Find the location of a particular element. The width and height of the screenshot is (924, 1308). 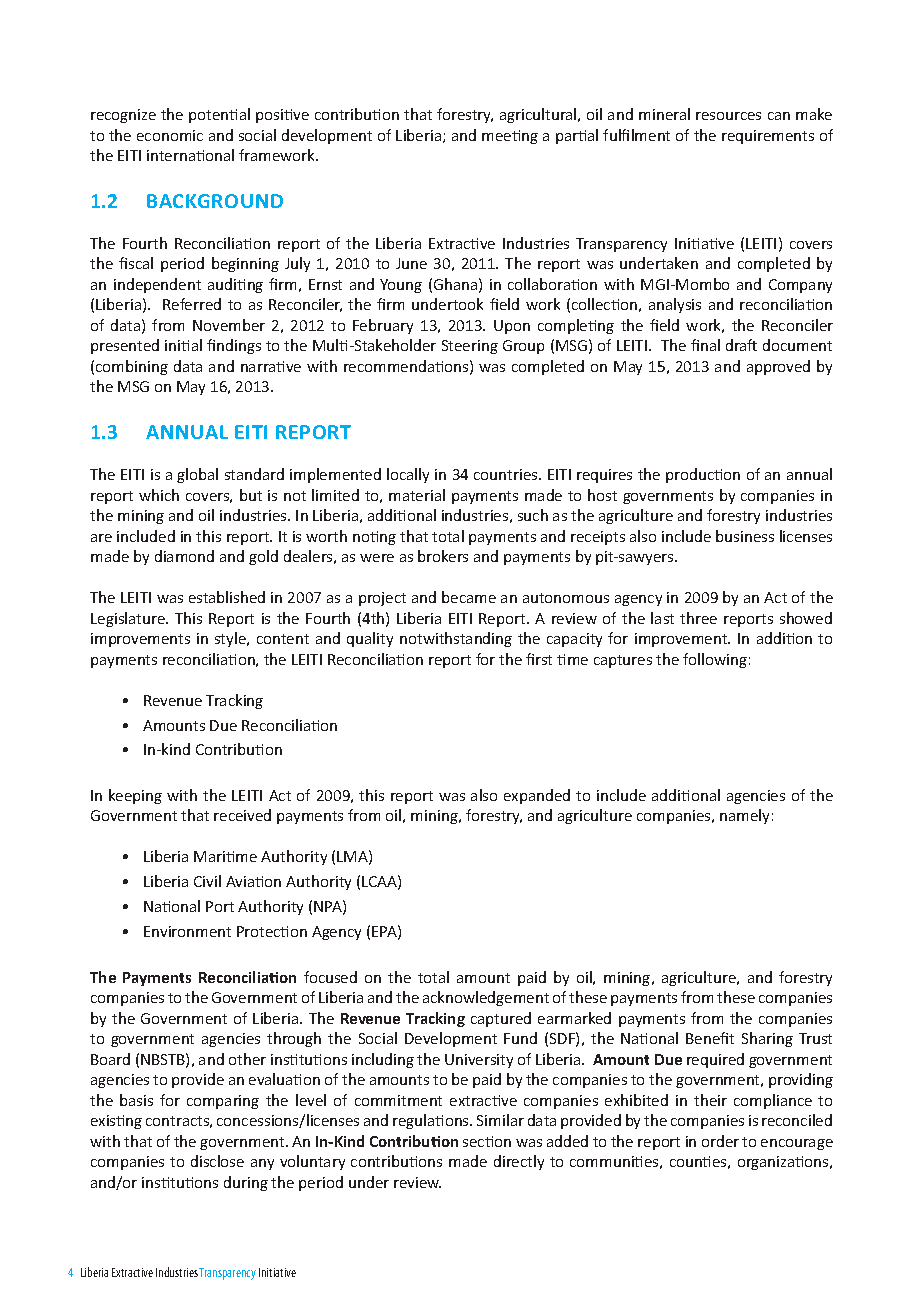

became is located at coordinates (469, 597).
